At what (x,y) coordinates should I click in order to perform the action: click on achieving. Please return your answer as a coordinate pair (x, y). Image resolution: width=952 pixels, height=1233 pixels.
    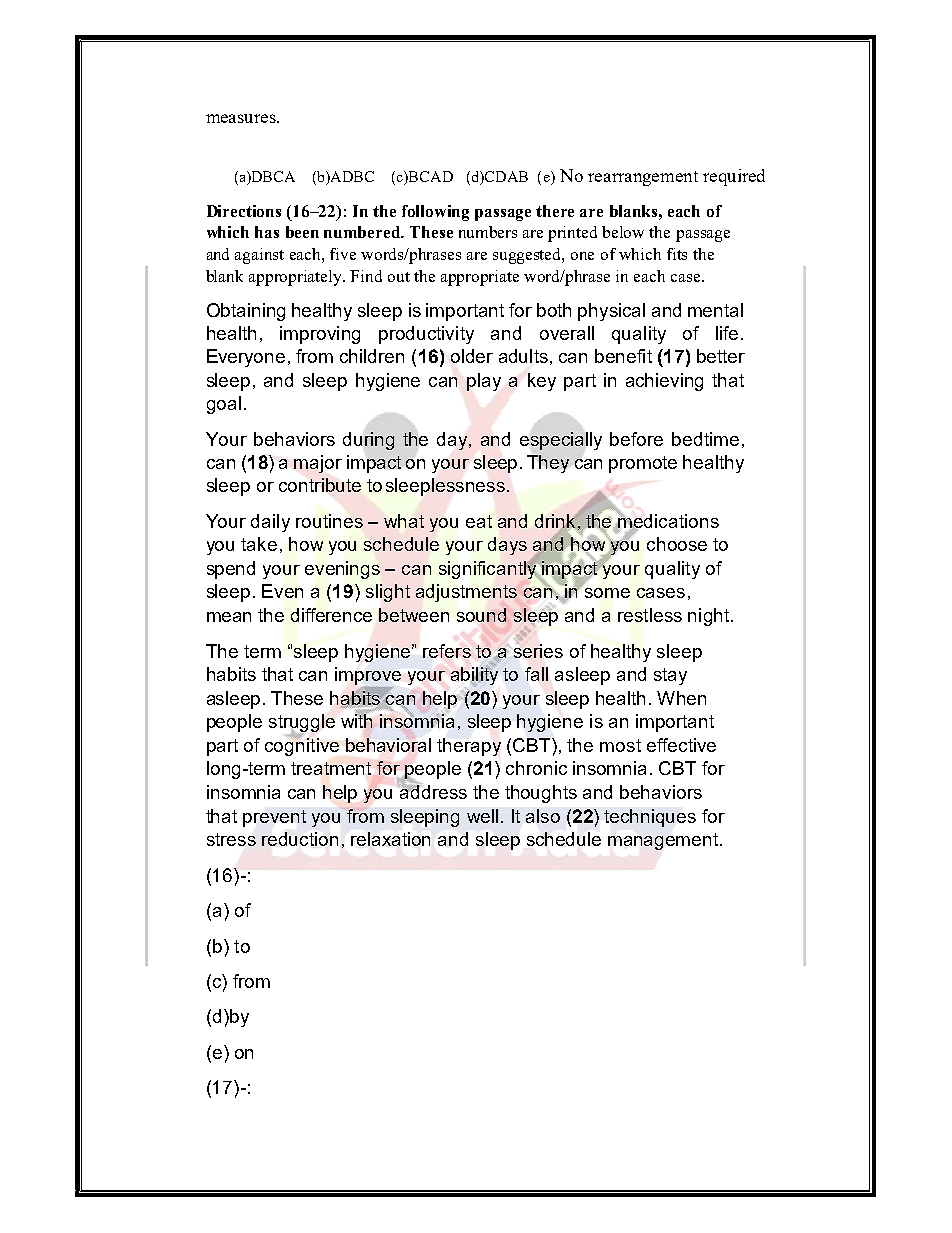
    Looking at the image, I should click on (664, 382).
